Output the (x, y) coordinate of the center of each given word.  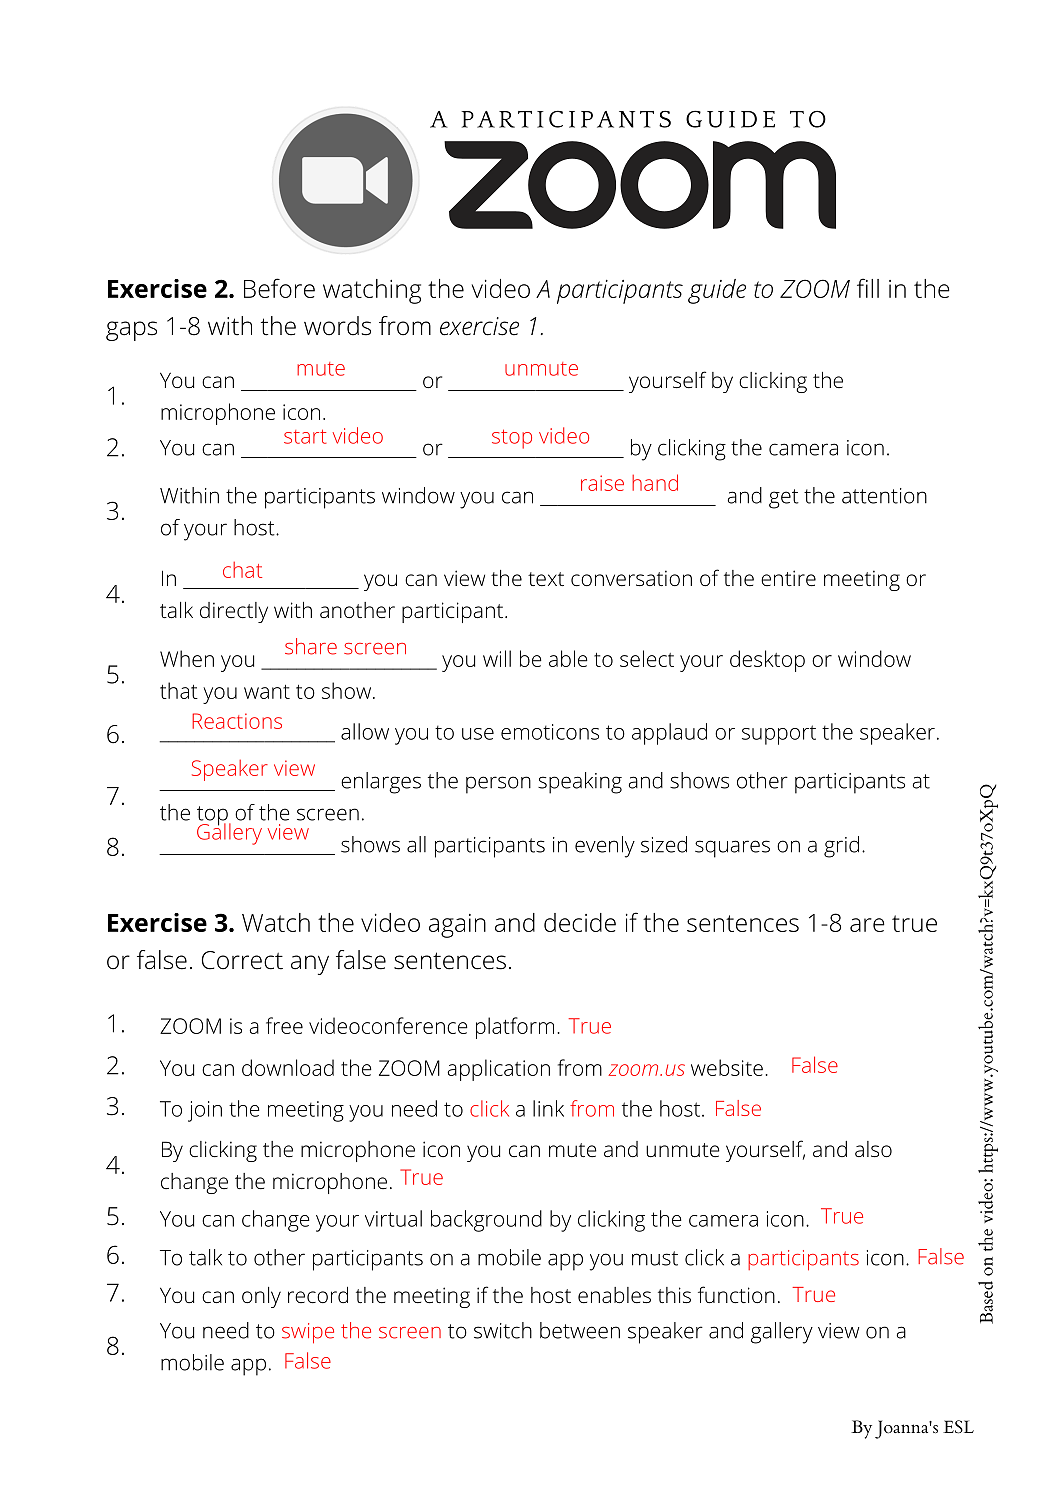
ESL (958, 1427)
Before (279, 288)
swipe (308, 1333)
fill (868, 288)
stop (512, 439)
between (580, 1330)
